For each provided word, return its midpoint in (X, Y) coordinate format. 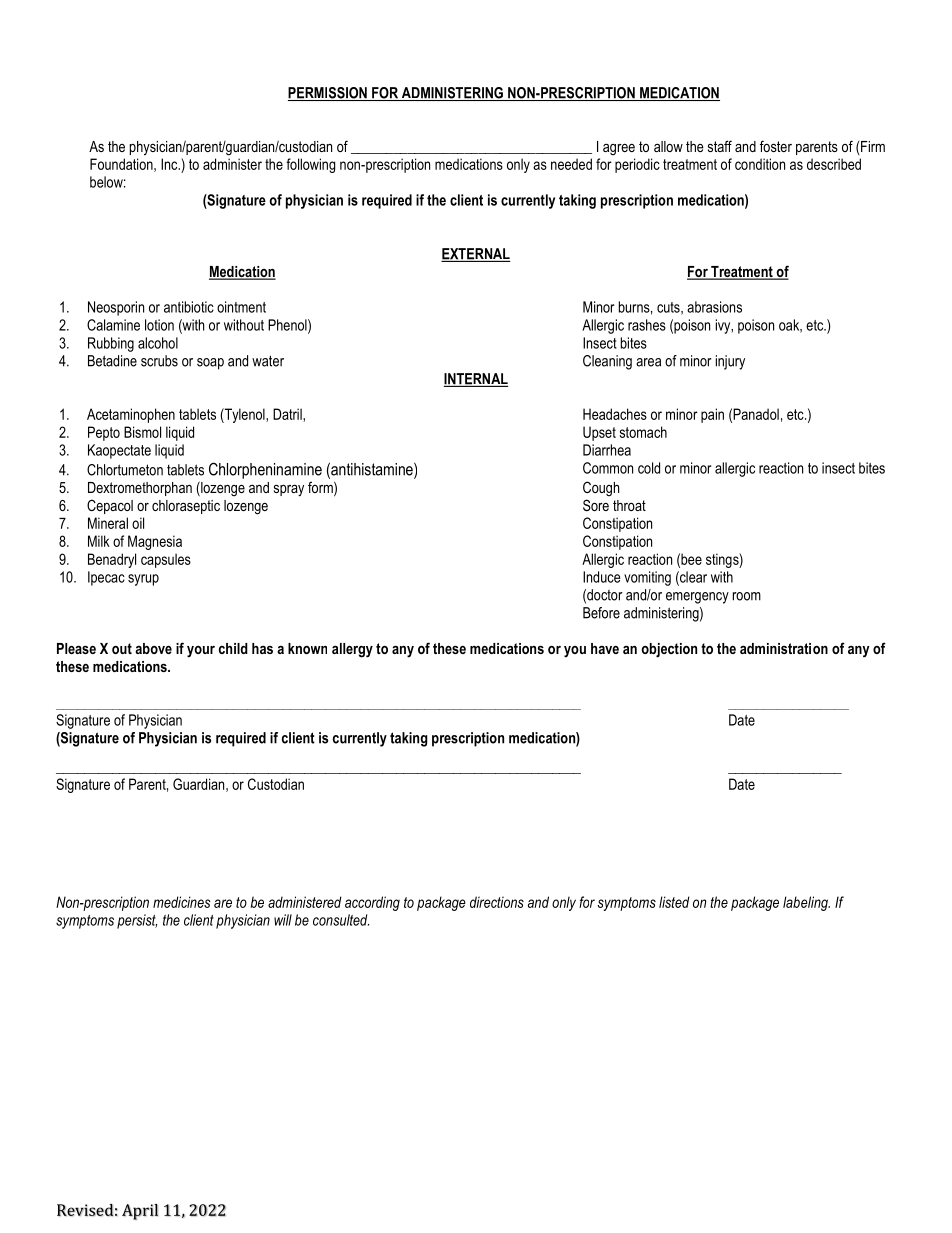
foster (776, 146)
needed (571, 164)
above (153, 648)
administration (784, 648)
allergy (352, 650)
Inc (170, 164)
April (140, 1212)
